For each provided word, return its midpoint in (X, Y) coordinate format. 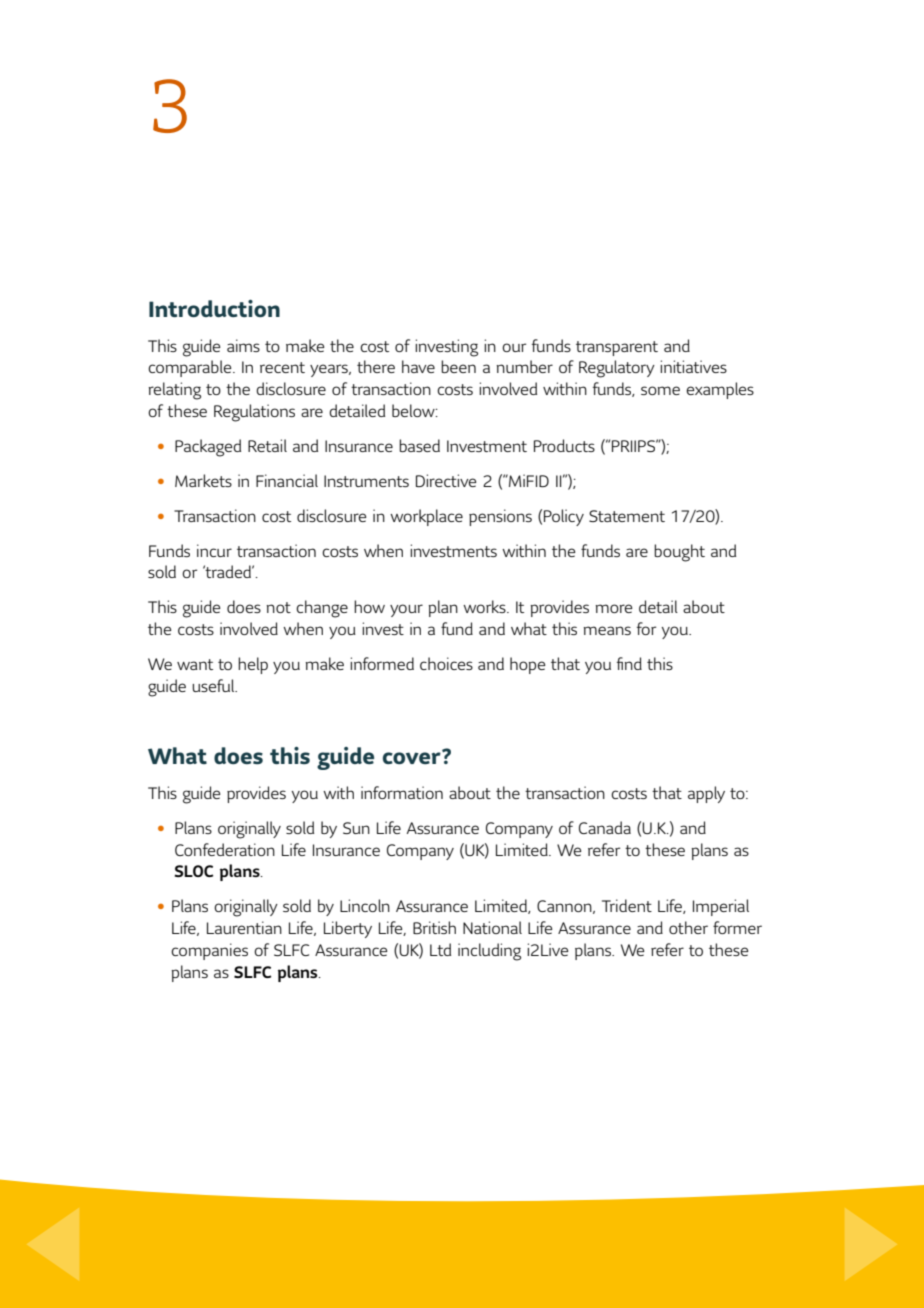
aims (243, 345)
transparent (617, 348)
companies (209, 951)
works (485, 606)
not (278, 607)
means (607, 630)
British (434, 927)
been (458, 366)
